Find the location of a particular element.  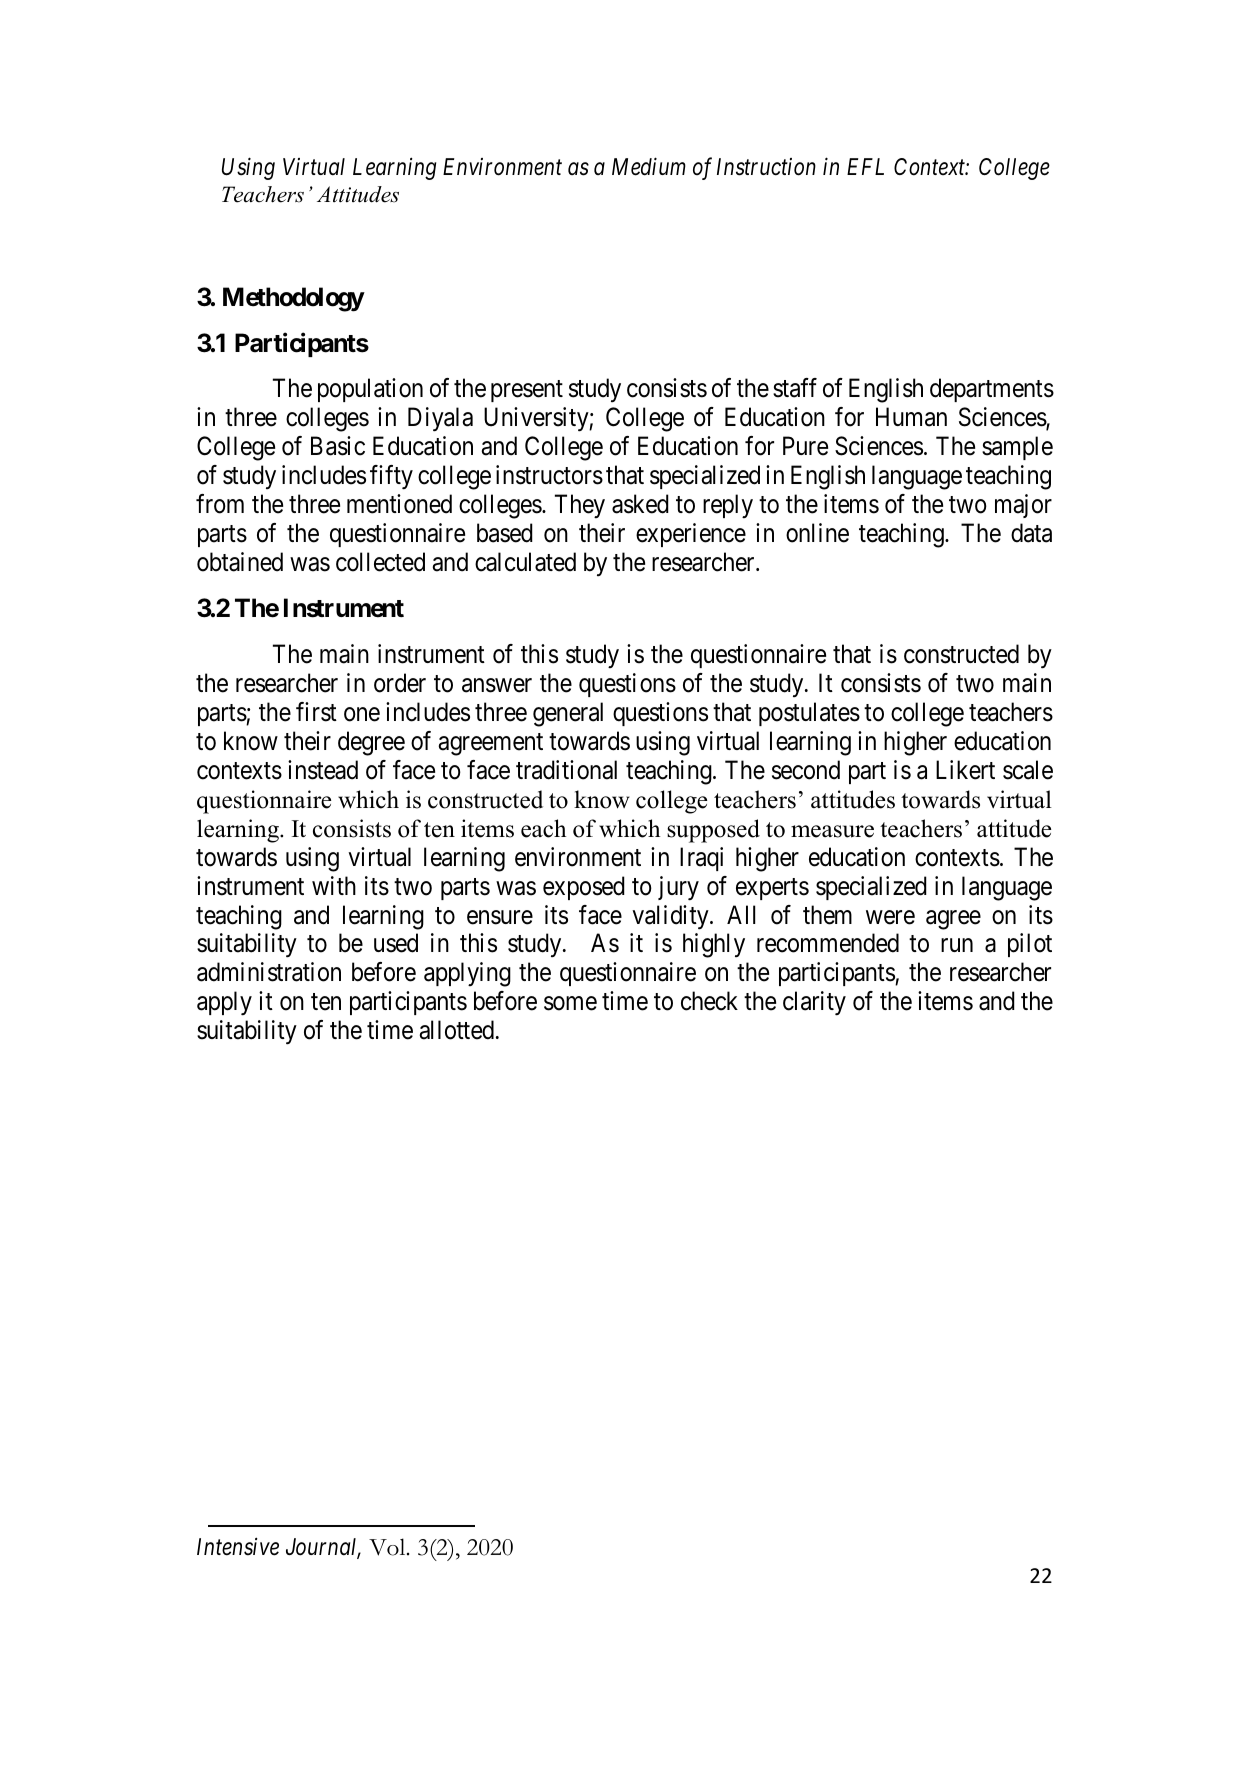

Methodology is located at coordinates (293, 299).
